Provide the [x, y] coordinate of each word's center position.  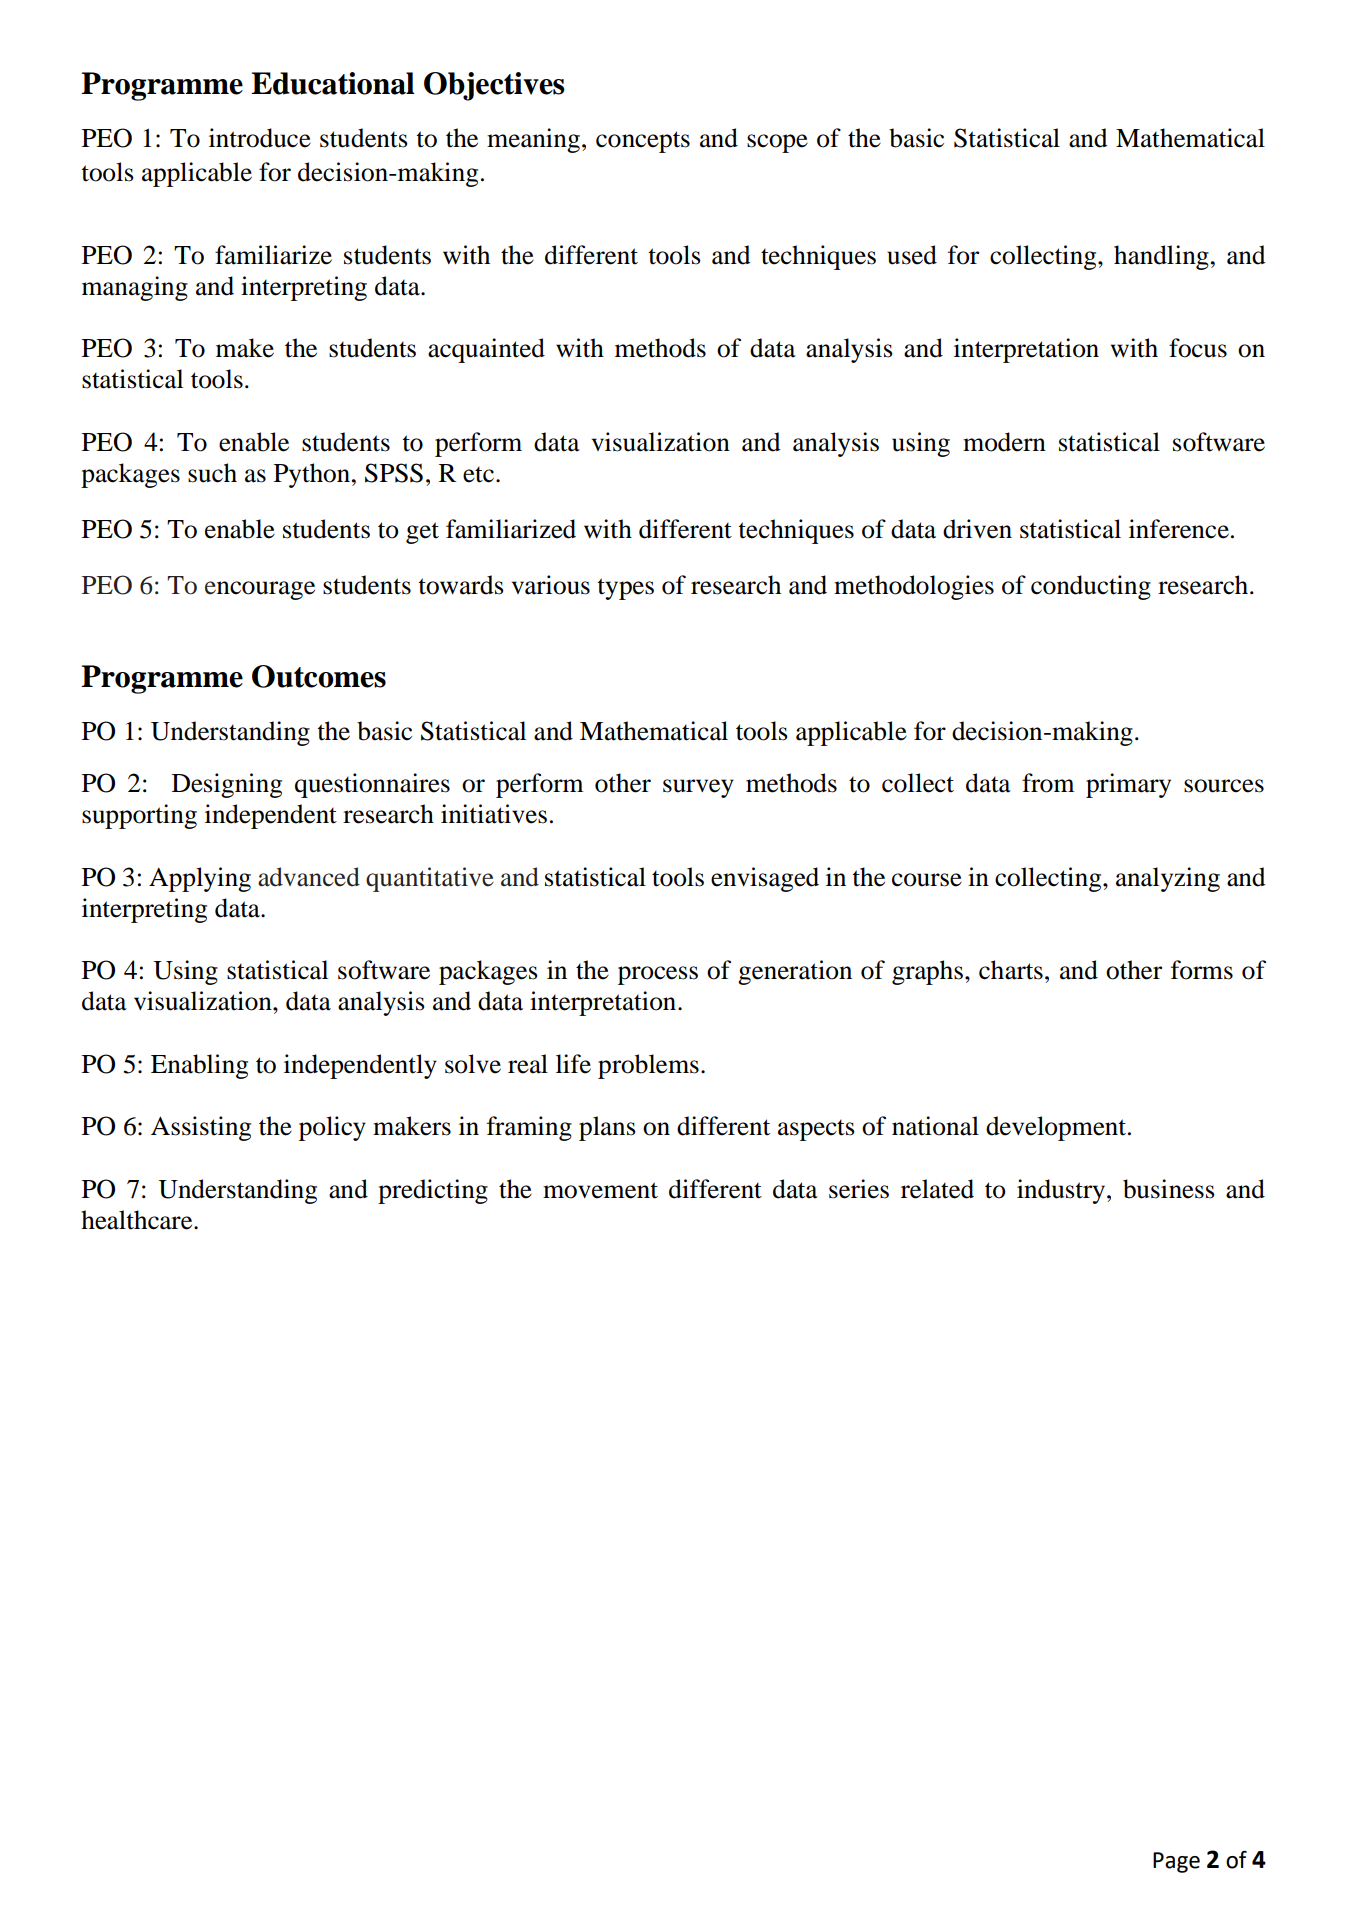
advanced [309, 877]
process [658, 975]
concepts [643, 142]
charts [1011, 970]
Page [1176, 1862]
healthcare [138, 1220]
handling [1161, 257]
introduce [260, 138]
